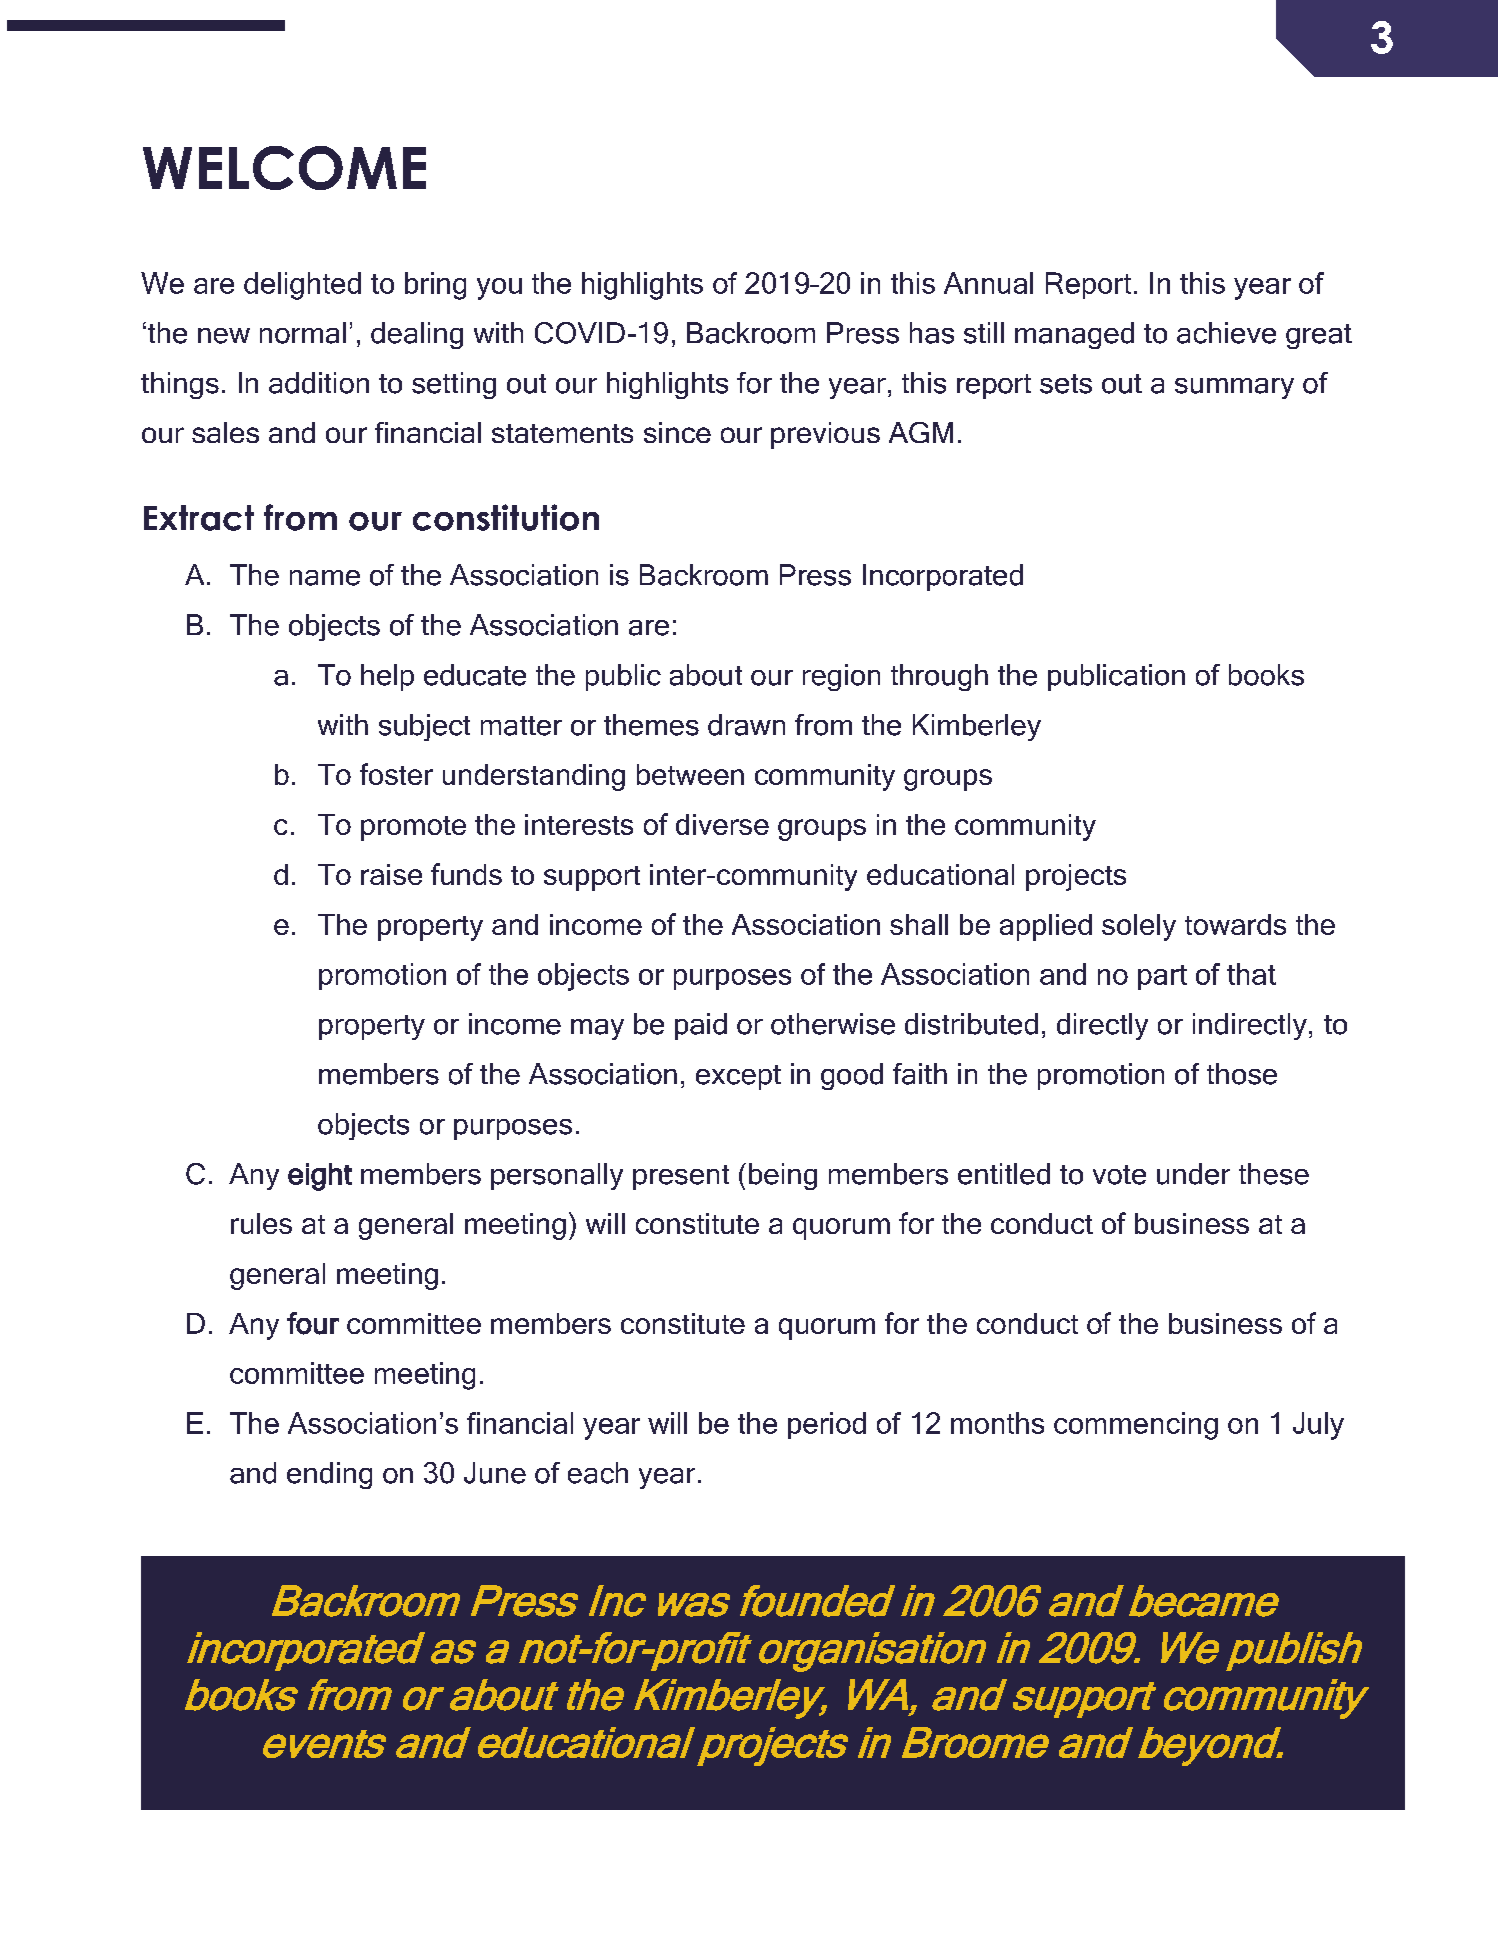  What do you see at coordinates (1235, 924) in the screenshot?
I see `towards` at bounding box center [1235, 924].
